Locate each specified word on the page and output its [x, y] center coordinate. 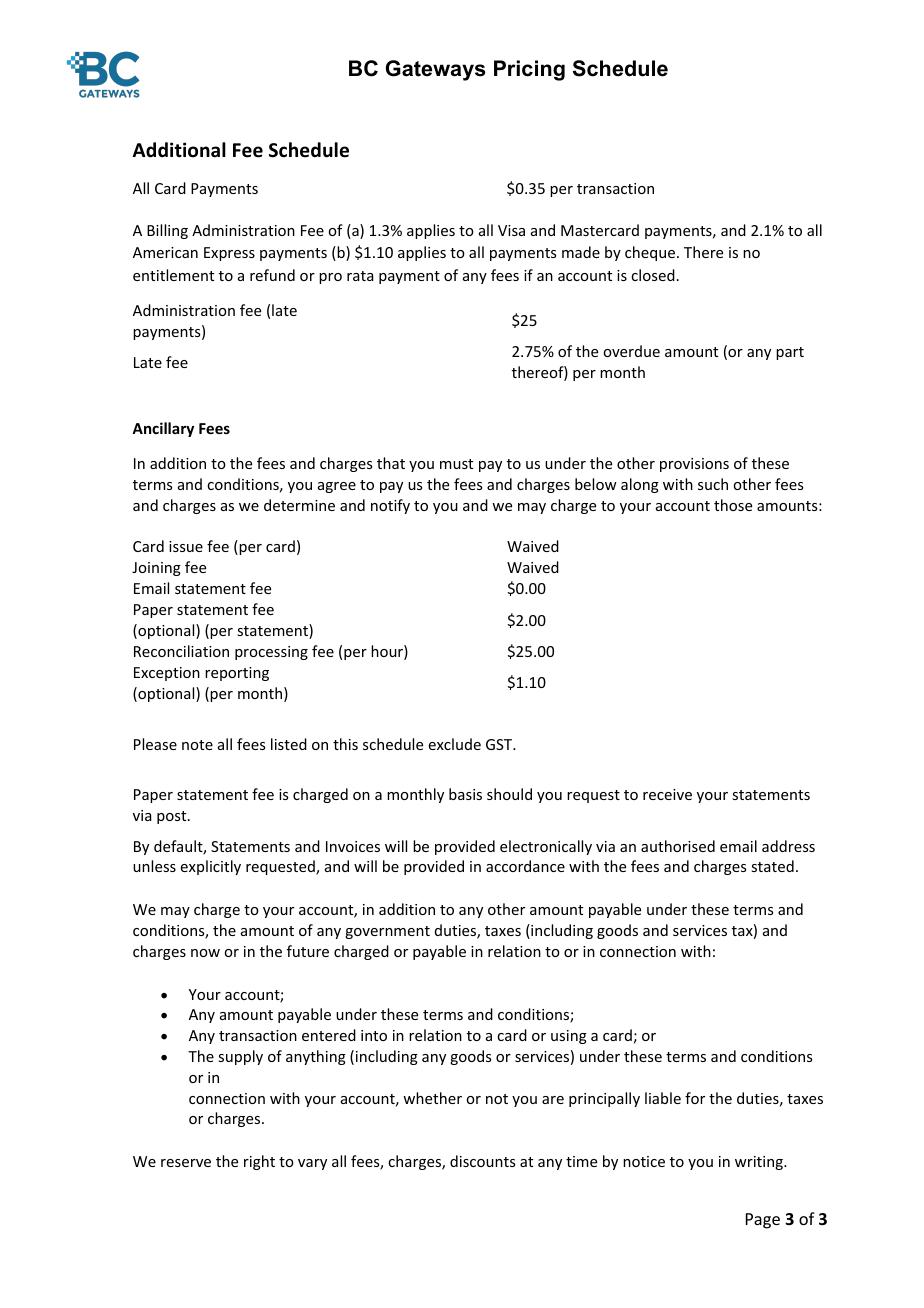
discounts [482, 1161]
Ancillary [163, 429]
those [733, 505]
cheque [651, 253]
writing [760, 1163]
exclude [455, 744]
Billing [167, 231]
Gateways [435, 70]
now [205, 953]
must [456, 464]
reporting [237, 674]
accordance [525, 866]
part [790, 353]
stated [772, 866]
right [259, 1162]
